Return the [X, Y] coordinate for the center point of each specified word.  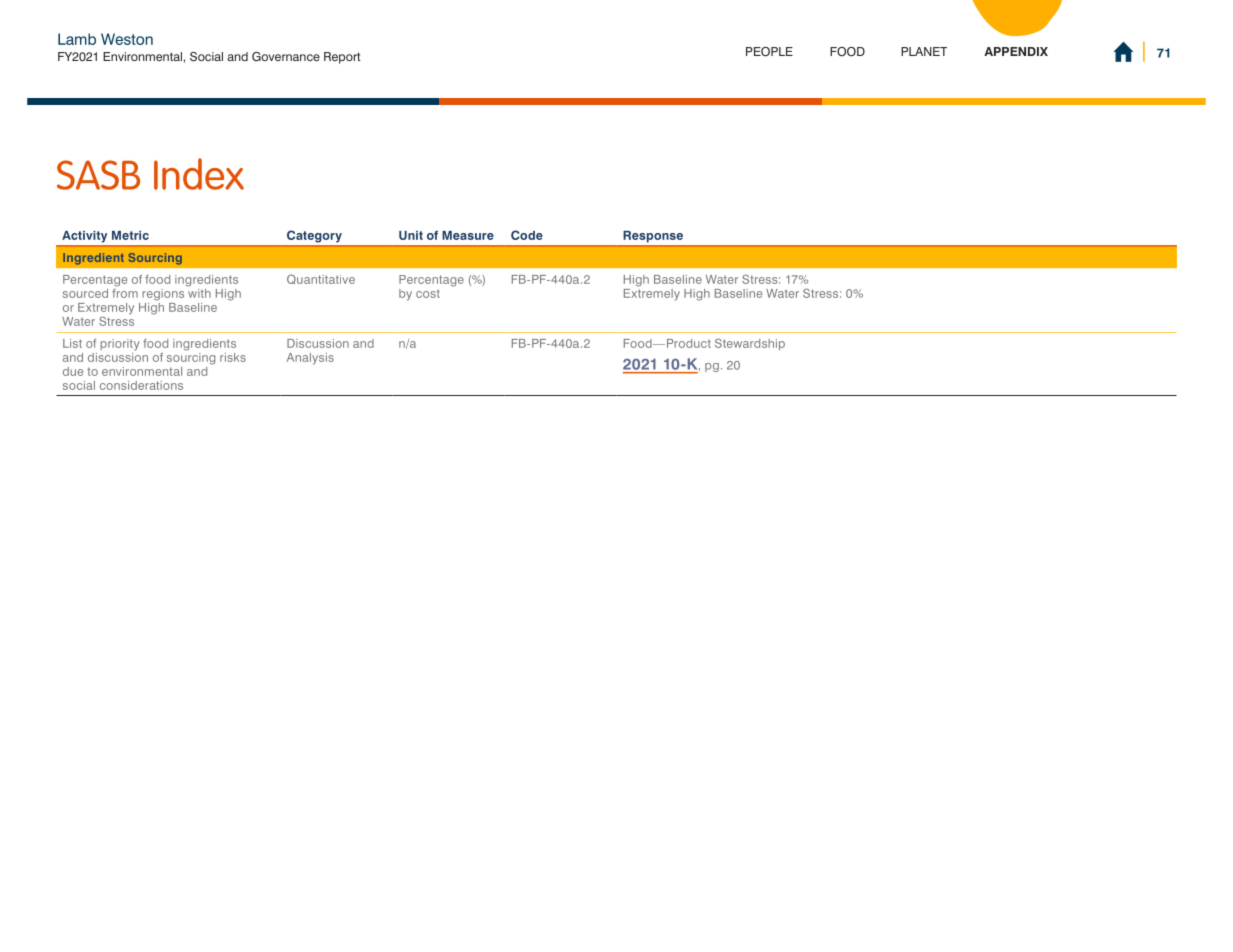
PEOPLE [769, 52]
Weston [127, 39]
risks [233, 357]
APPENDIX [1016, 51]
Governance [286, 57]
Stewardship [750, 344]
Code [527, 235]
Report [342, 58]
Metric [130, 235]
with [199, 292]
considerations [141, 385]
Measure [468, 235]
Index [199, 174]
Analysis [310, 359]
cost [428, 294]
